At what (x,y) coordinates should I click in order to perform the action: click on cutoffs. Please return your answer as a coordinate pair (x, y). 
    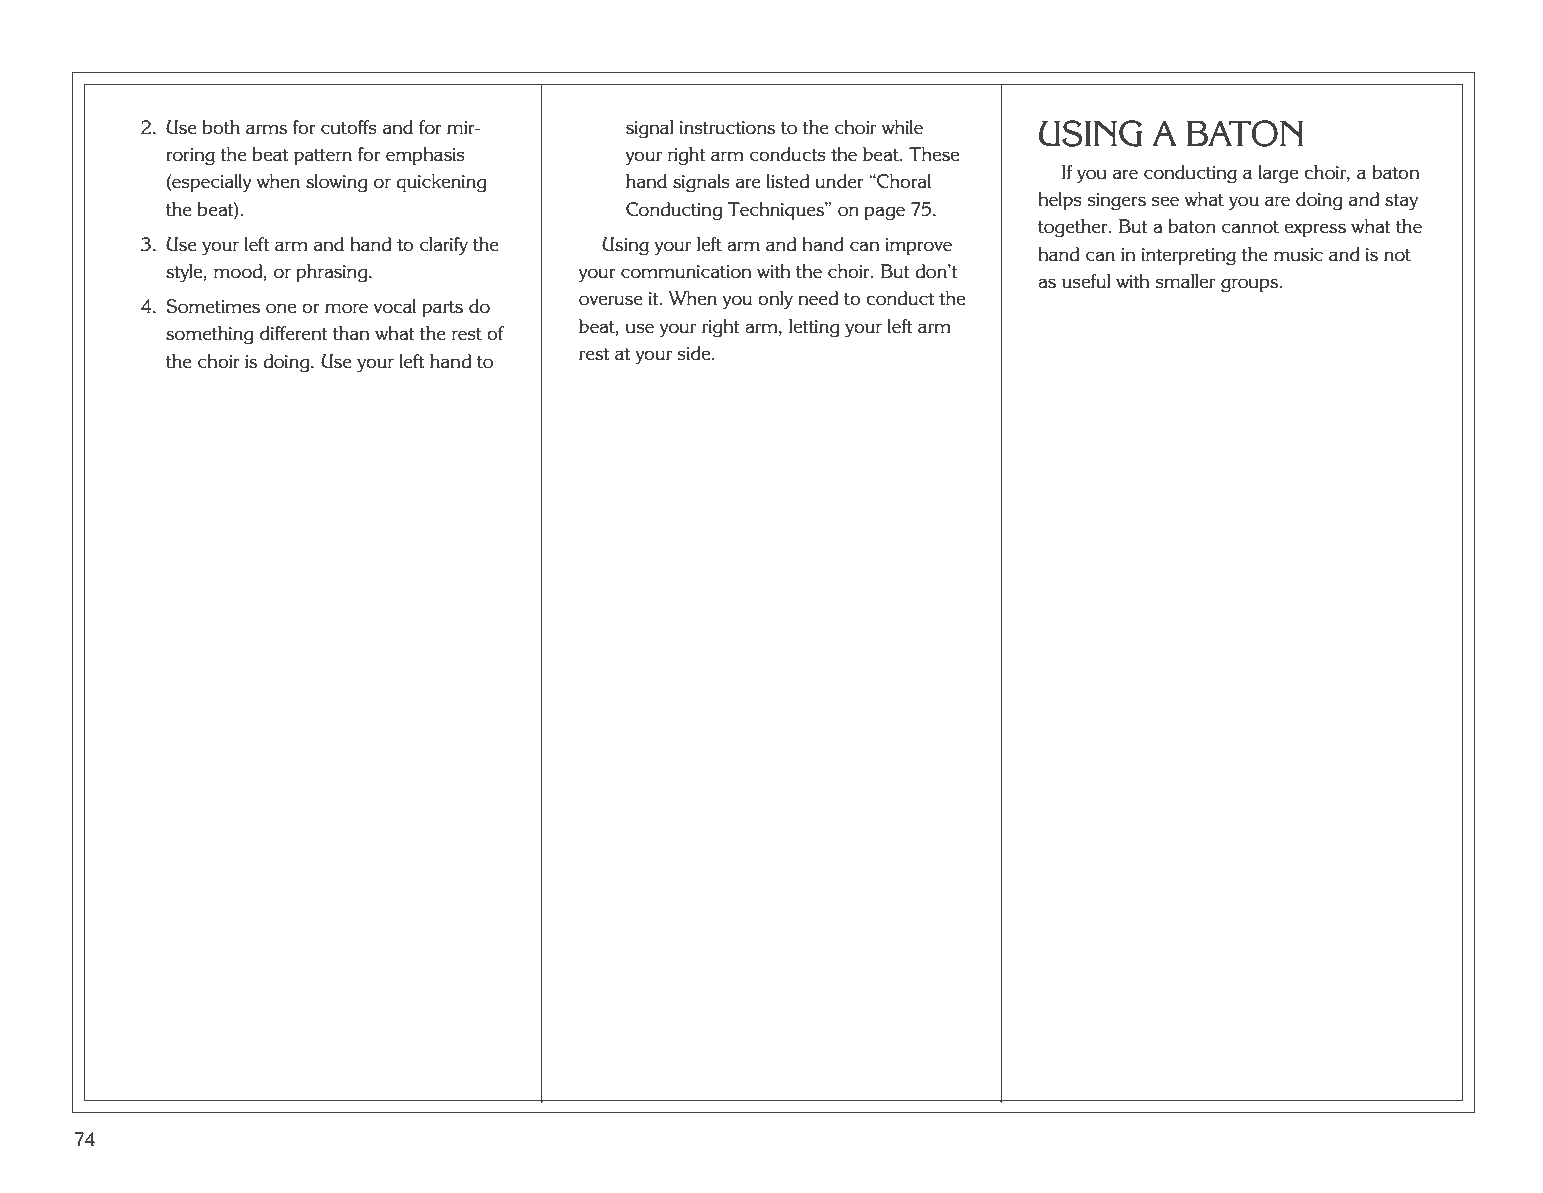
    Looking at the image, I should click on (349, 127).
